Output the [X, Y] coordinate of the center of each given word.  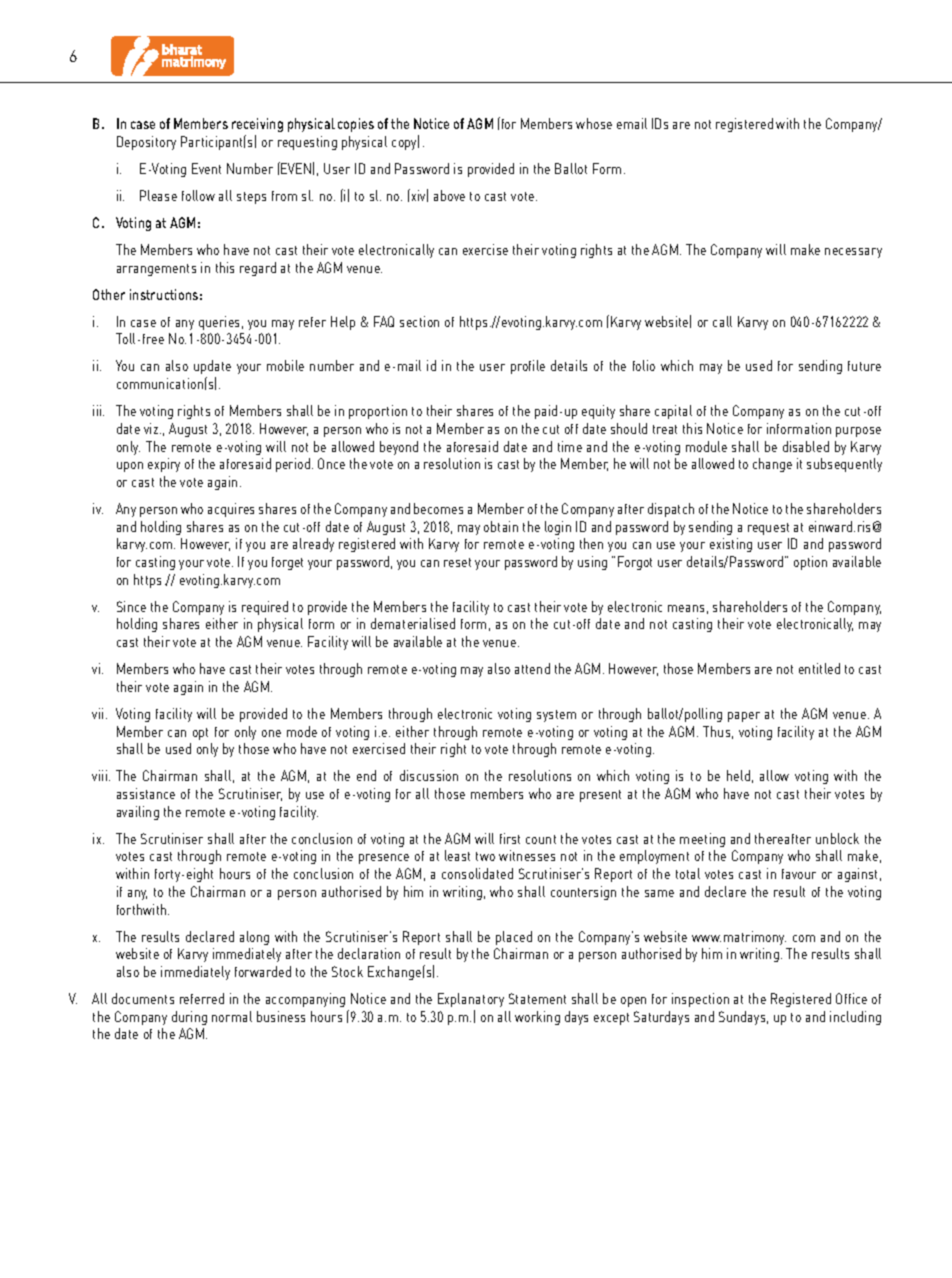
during [189, 1018]
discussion [429, 775]
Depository [146, 143]
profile [528, 367]
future [864, 366]
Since [131, 606]
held [738, 775]
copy [405, 144]
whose [594, 123]
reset [457, 562]
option [810, 563]
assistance [146, 793]
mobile [285, 365]
